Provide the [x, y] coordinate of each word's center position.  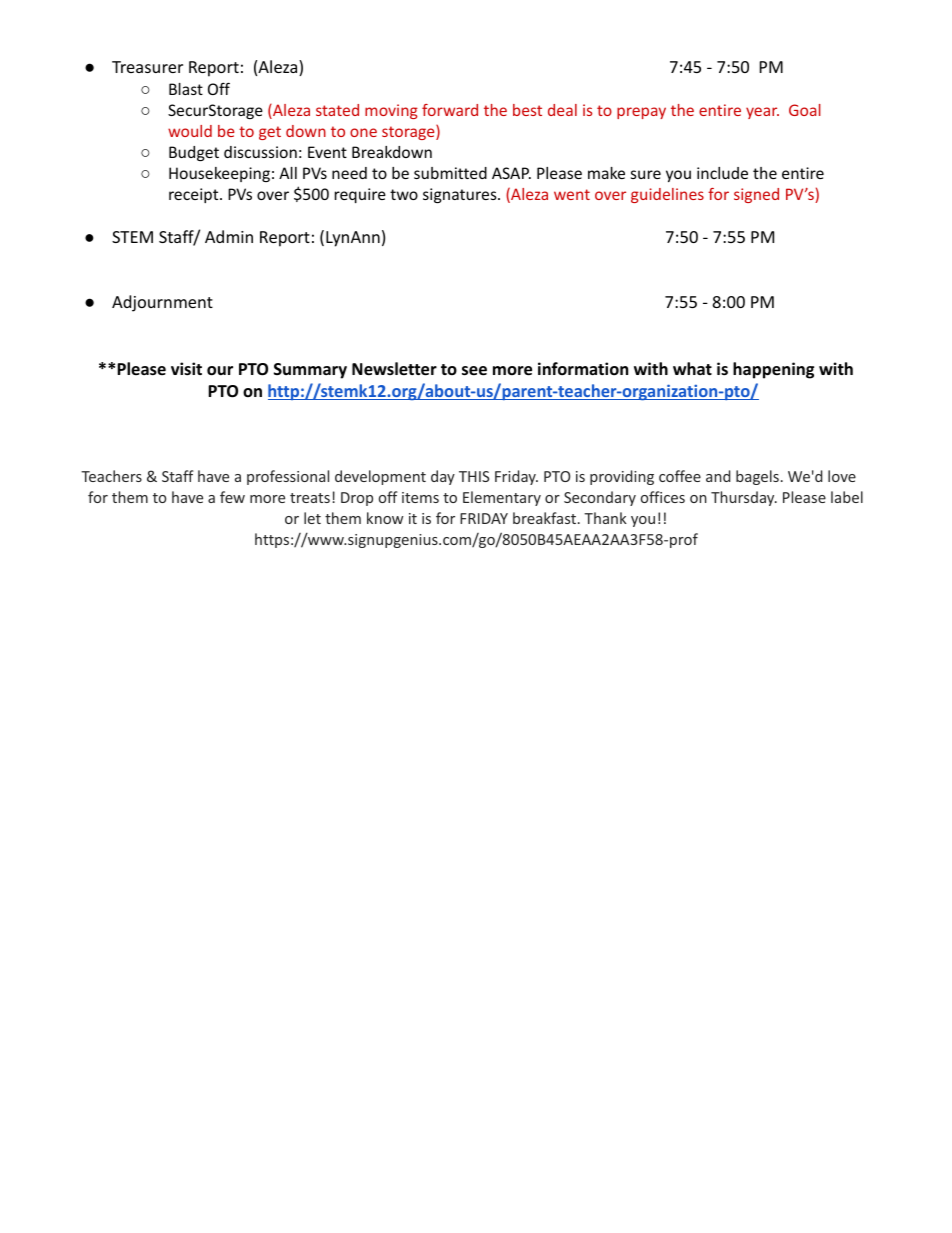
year [762, 113]
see [474, 371]
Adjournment [162, 303]
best [527, 110]
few [232, 497]
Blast [186, 89]
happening [773, 370]
